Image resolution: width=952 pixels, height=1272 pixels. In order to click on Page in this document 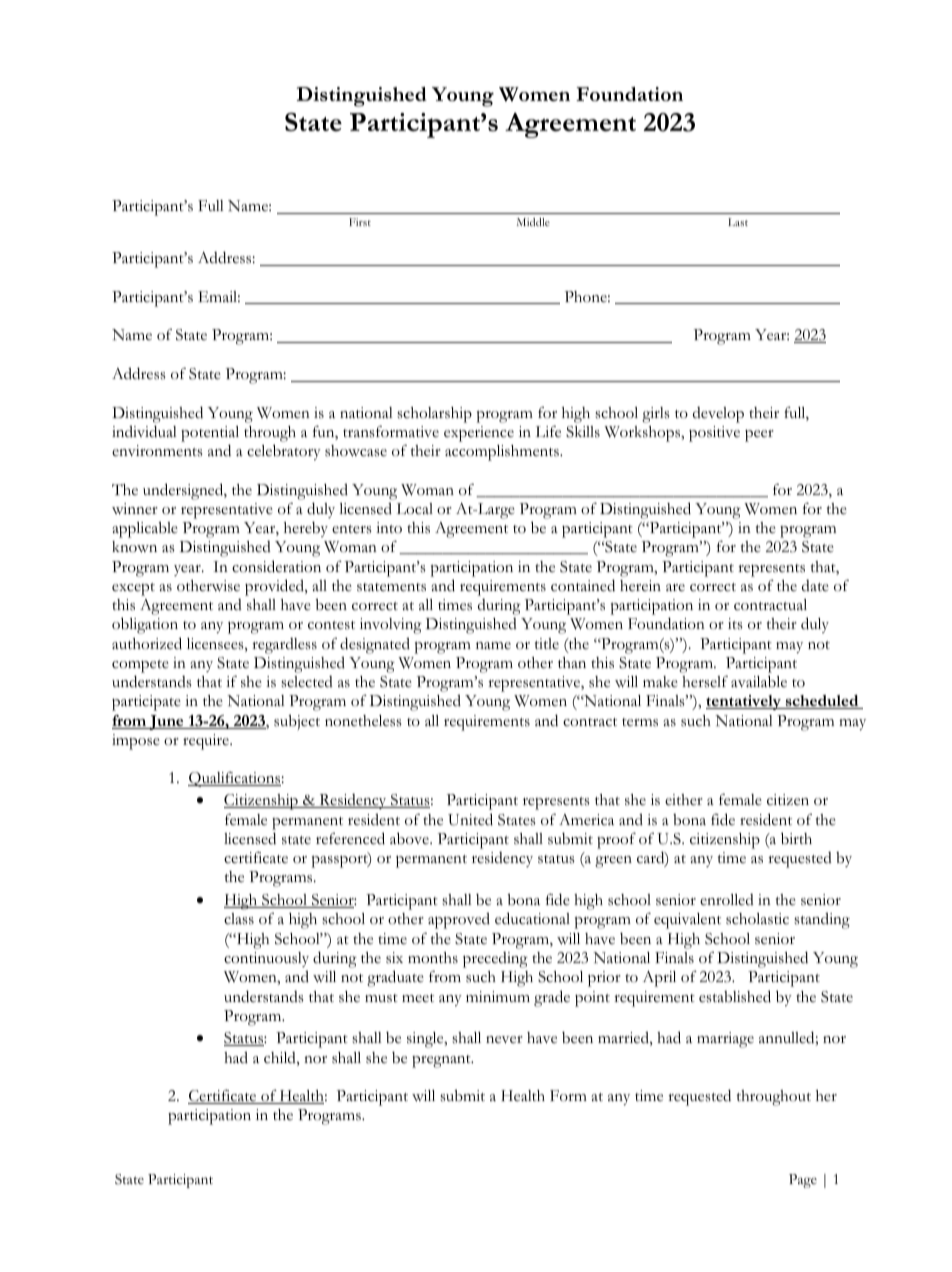, I will do `click(803, 1181)`.
